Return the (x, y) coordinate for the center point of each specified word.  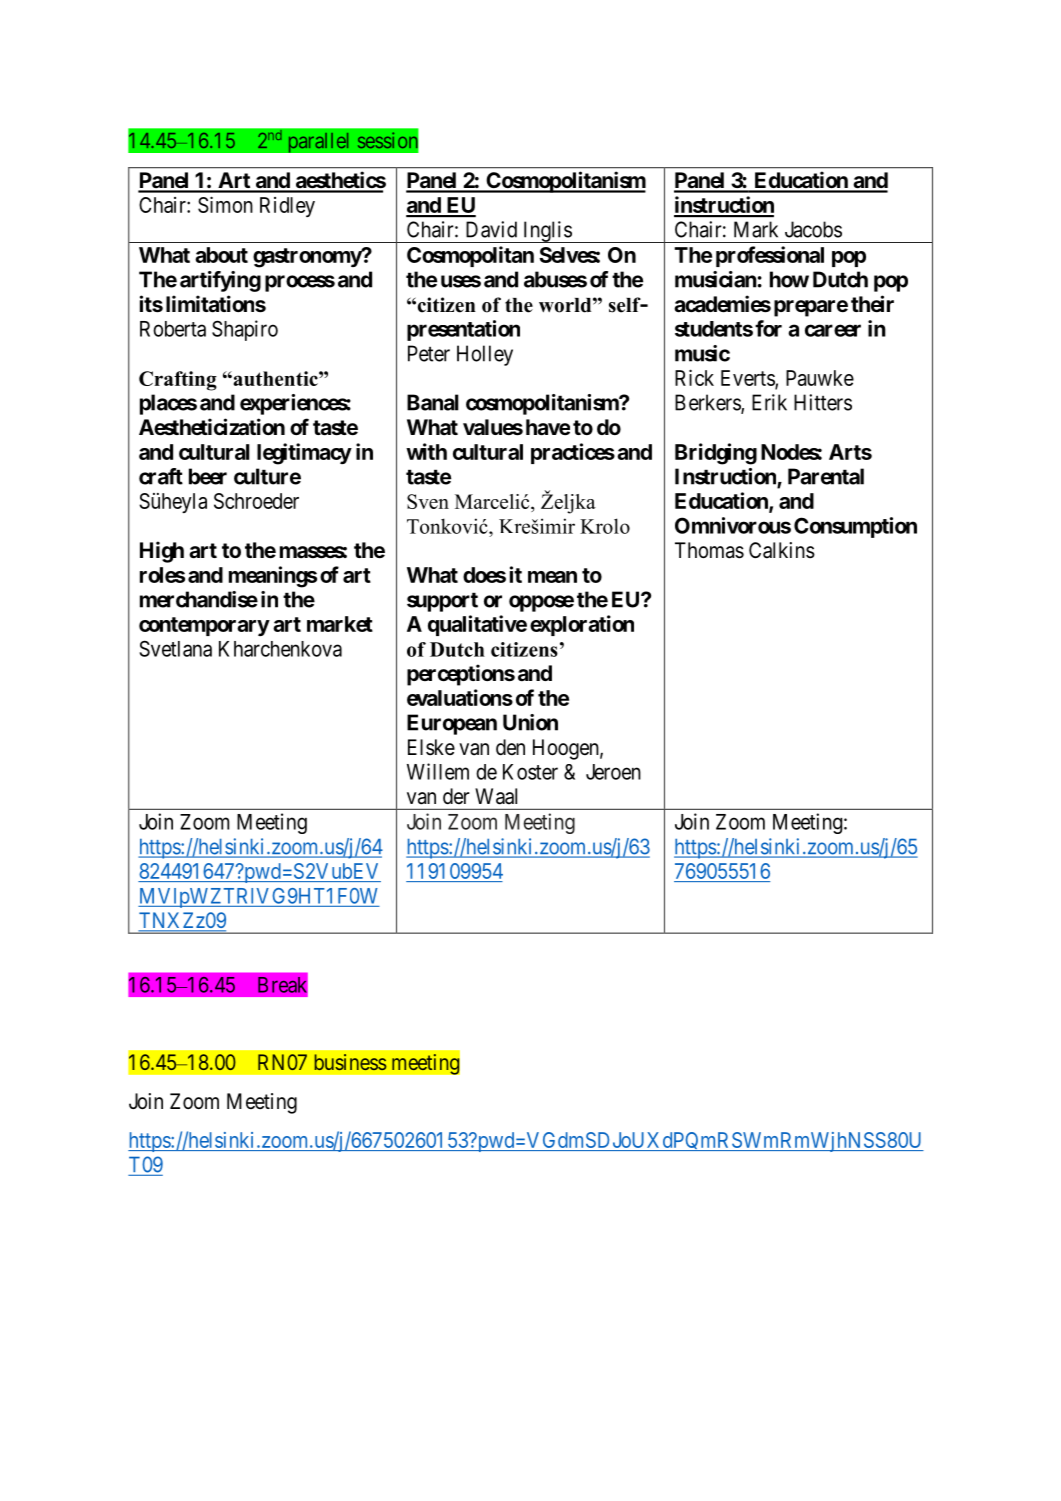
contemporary (204, 626)
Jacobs (813, 229)
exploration (582, 625)
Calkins (782, 550)
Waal (496, 796)
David (491, 229)
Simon (225, 204)
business (350, 1062)
